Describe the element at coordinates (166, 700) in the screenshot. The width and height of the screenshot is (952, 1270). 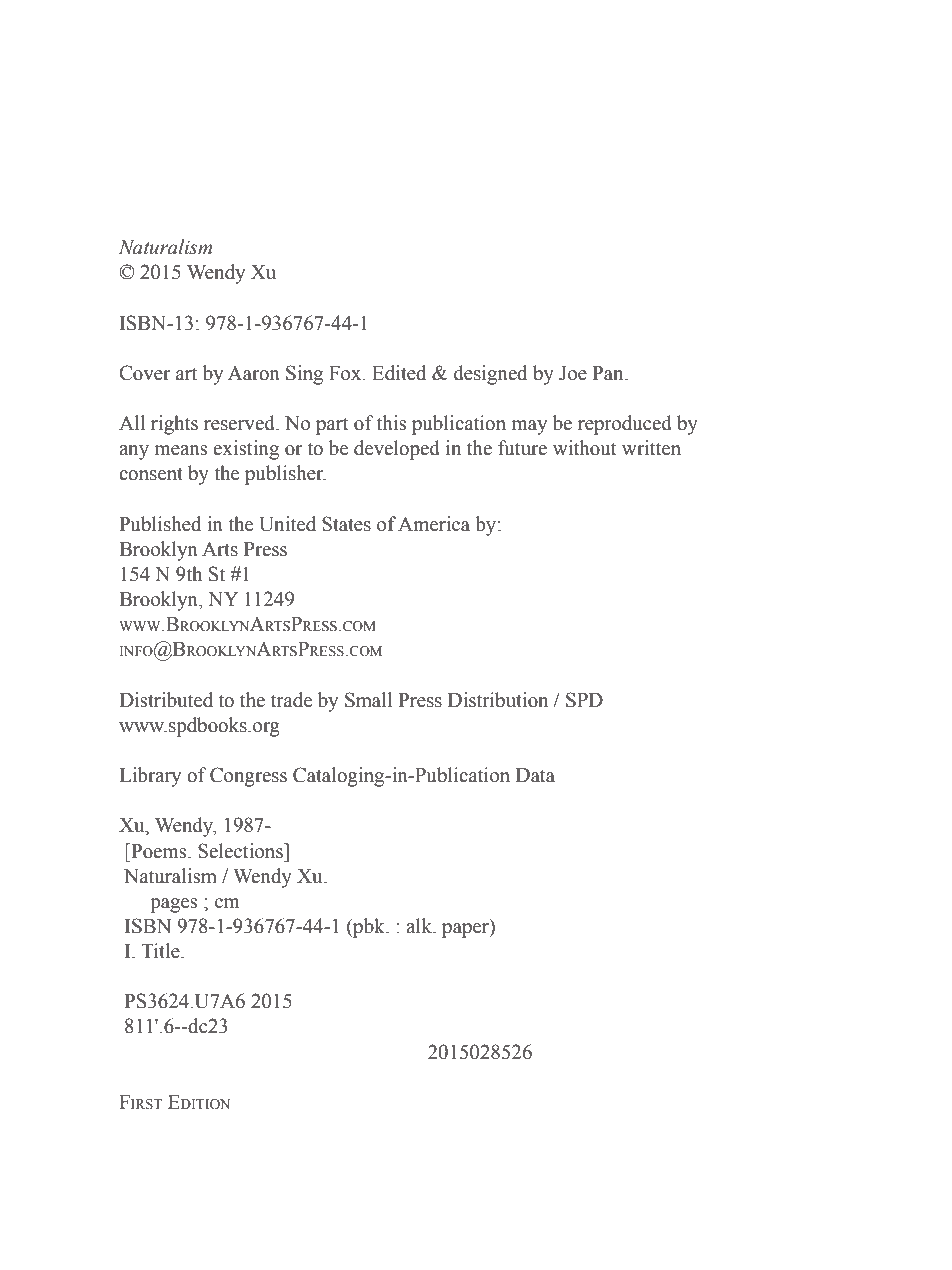
I see `Distributed` at that location.
